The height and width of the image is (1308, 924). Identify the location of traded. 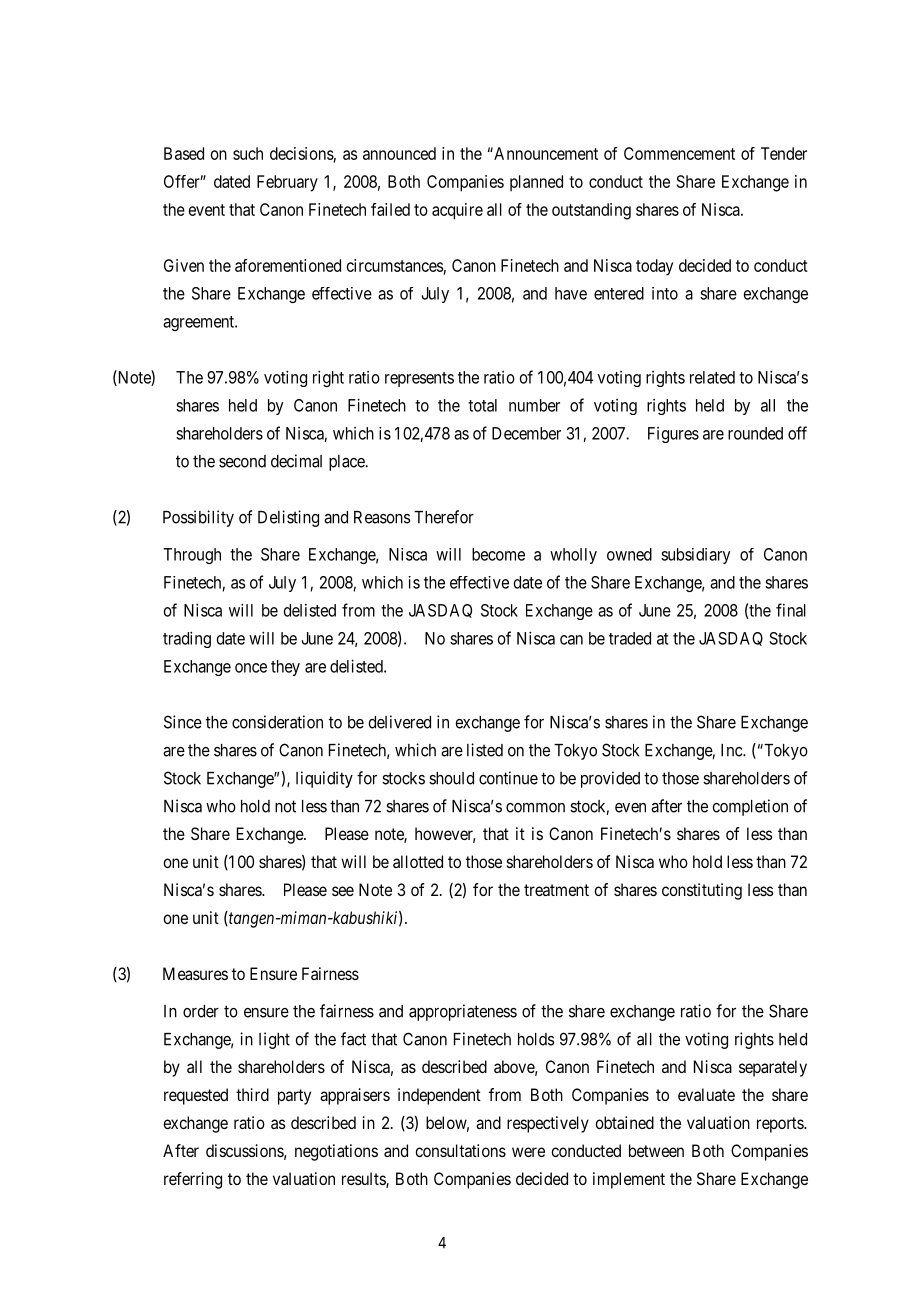
(630, 638).
